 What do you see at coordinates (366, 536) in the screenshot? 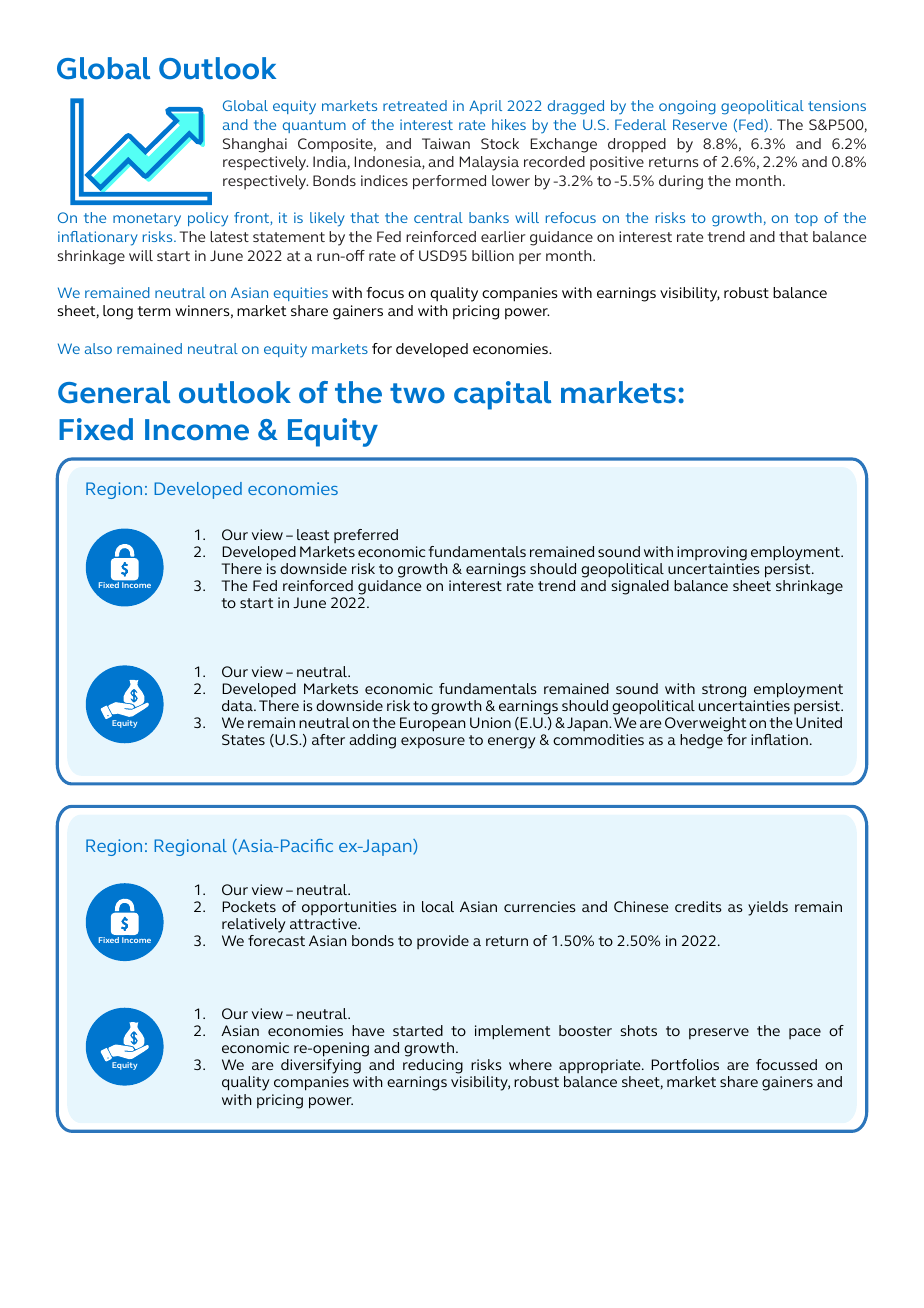
I see `preferred` at bounding box center [366, 536].
